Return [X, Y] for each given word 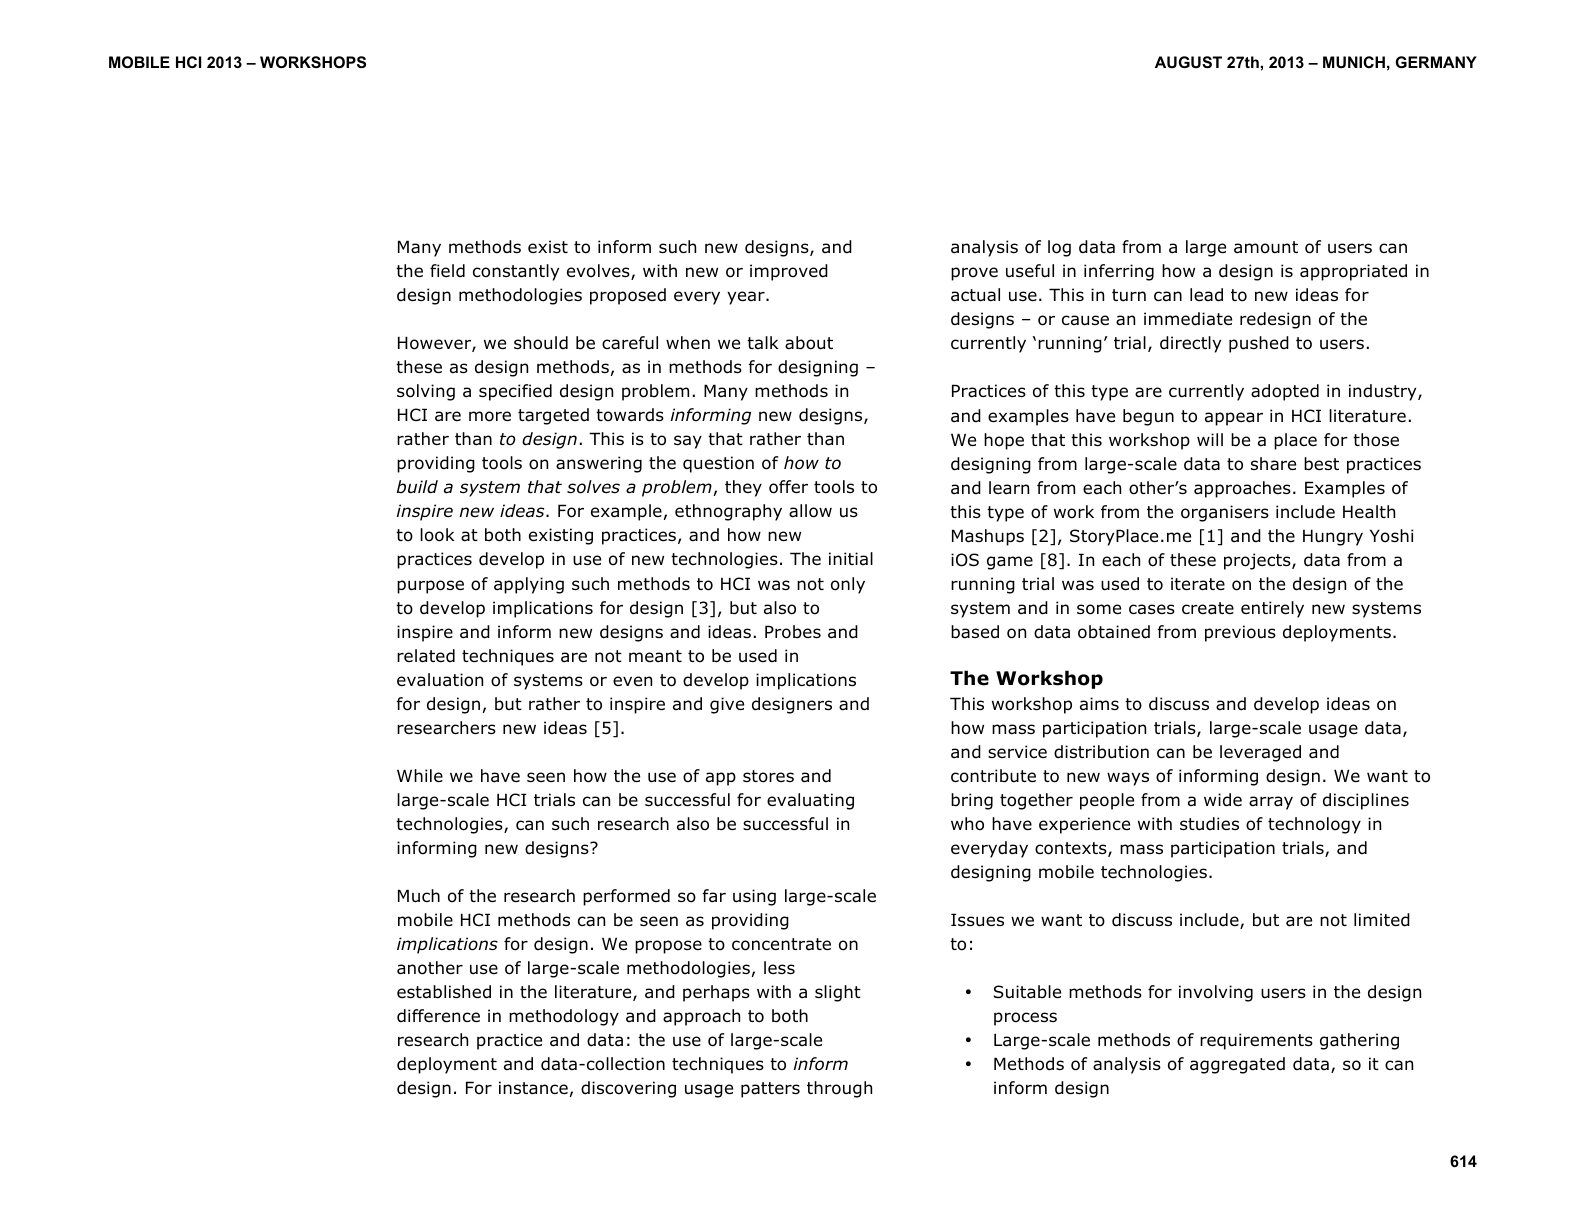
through [839, 1089]
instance [533, 1088]
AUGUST [1188, 62]
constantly [516, 272]
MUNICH [1354, 62]
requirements [1256, 1041]
